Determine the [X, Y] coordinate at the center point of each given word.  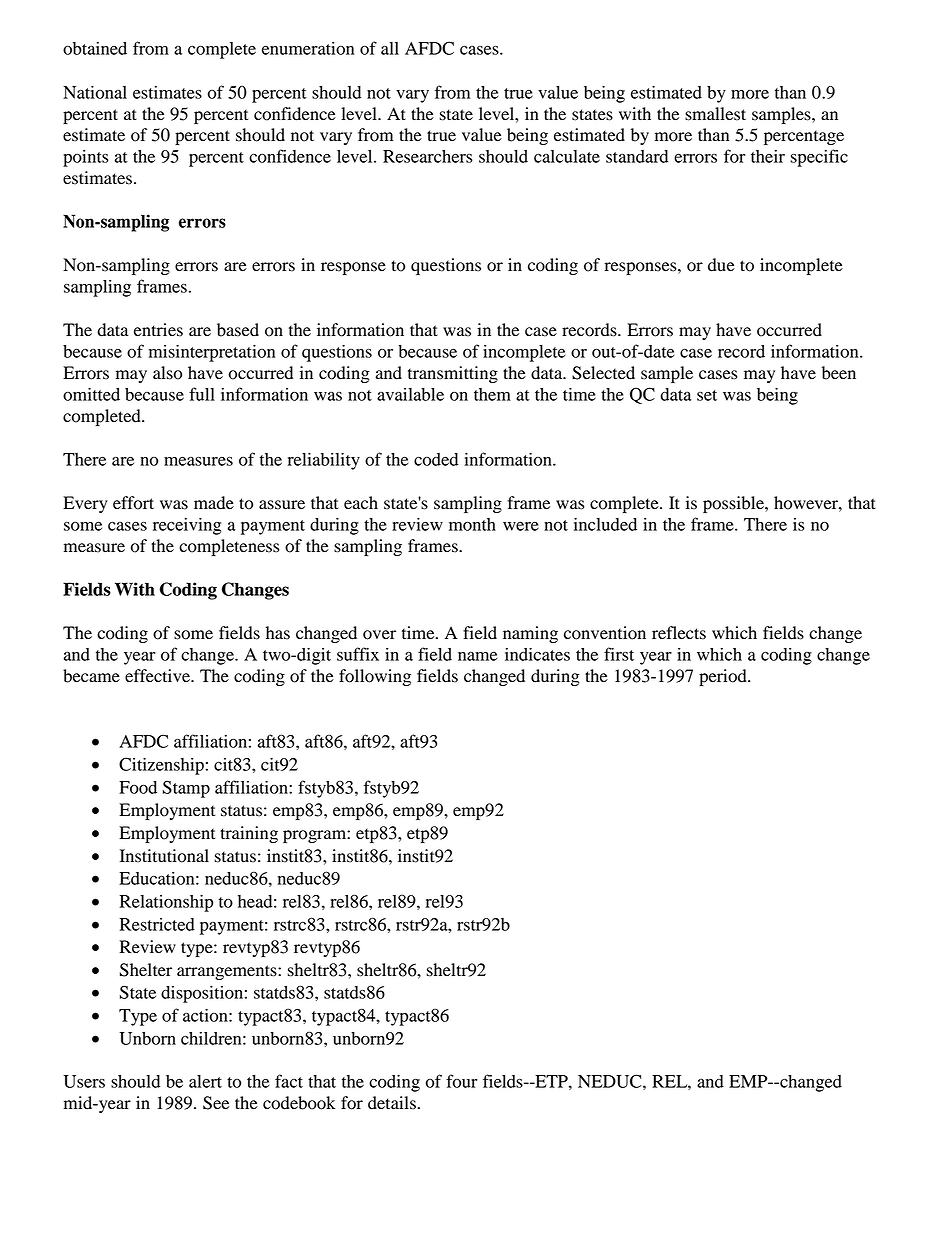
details [392, 1103]
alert [205, 1081]
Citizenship [161, 766]
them [492, 394]
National [95, 92]
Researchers [428, 156]
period [724, 677]
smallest [715, 114]
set [707, 395]
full [202, 394]
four [462, 1081]
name [477, 656]
